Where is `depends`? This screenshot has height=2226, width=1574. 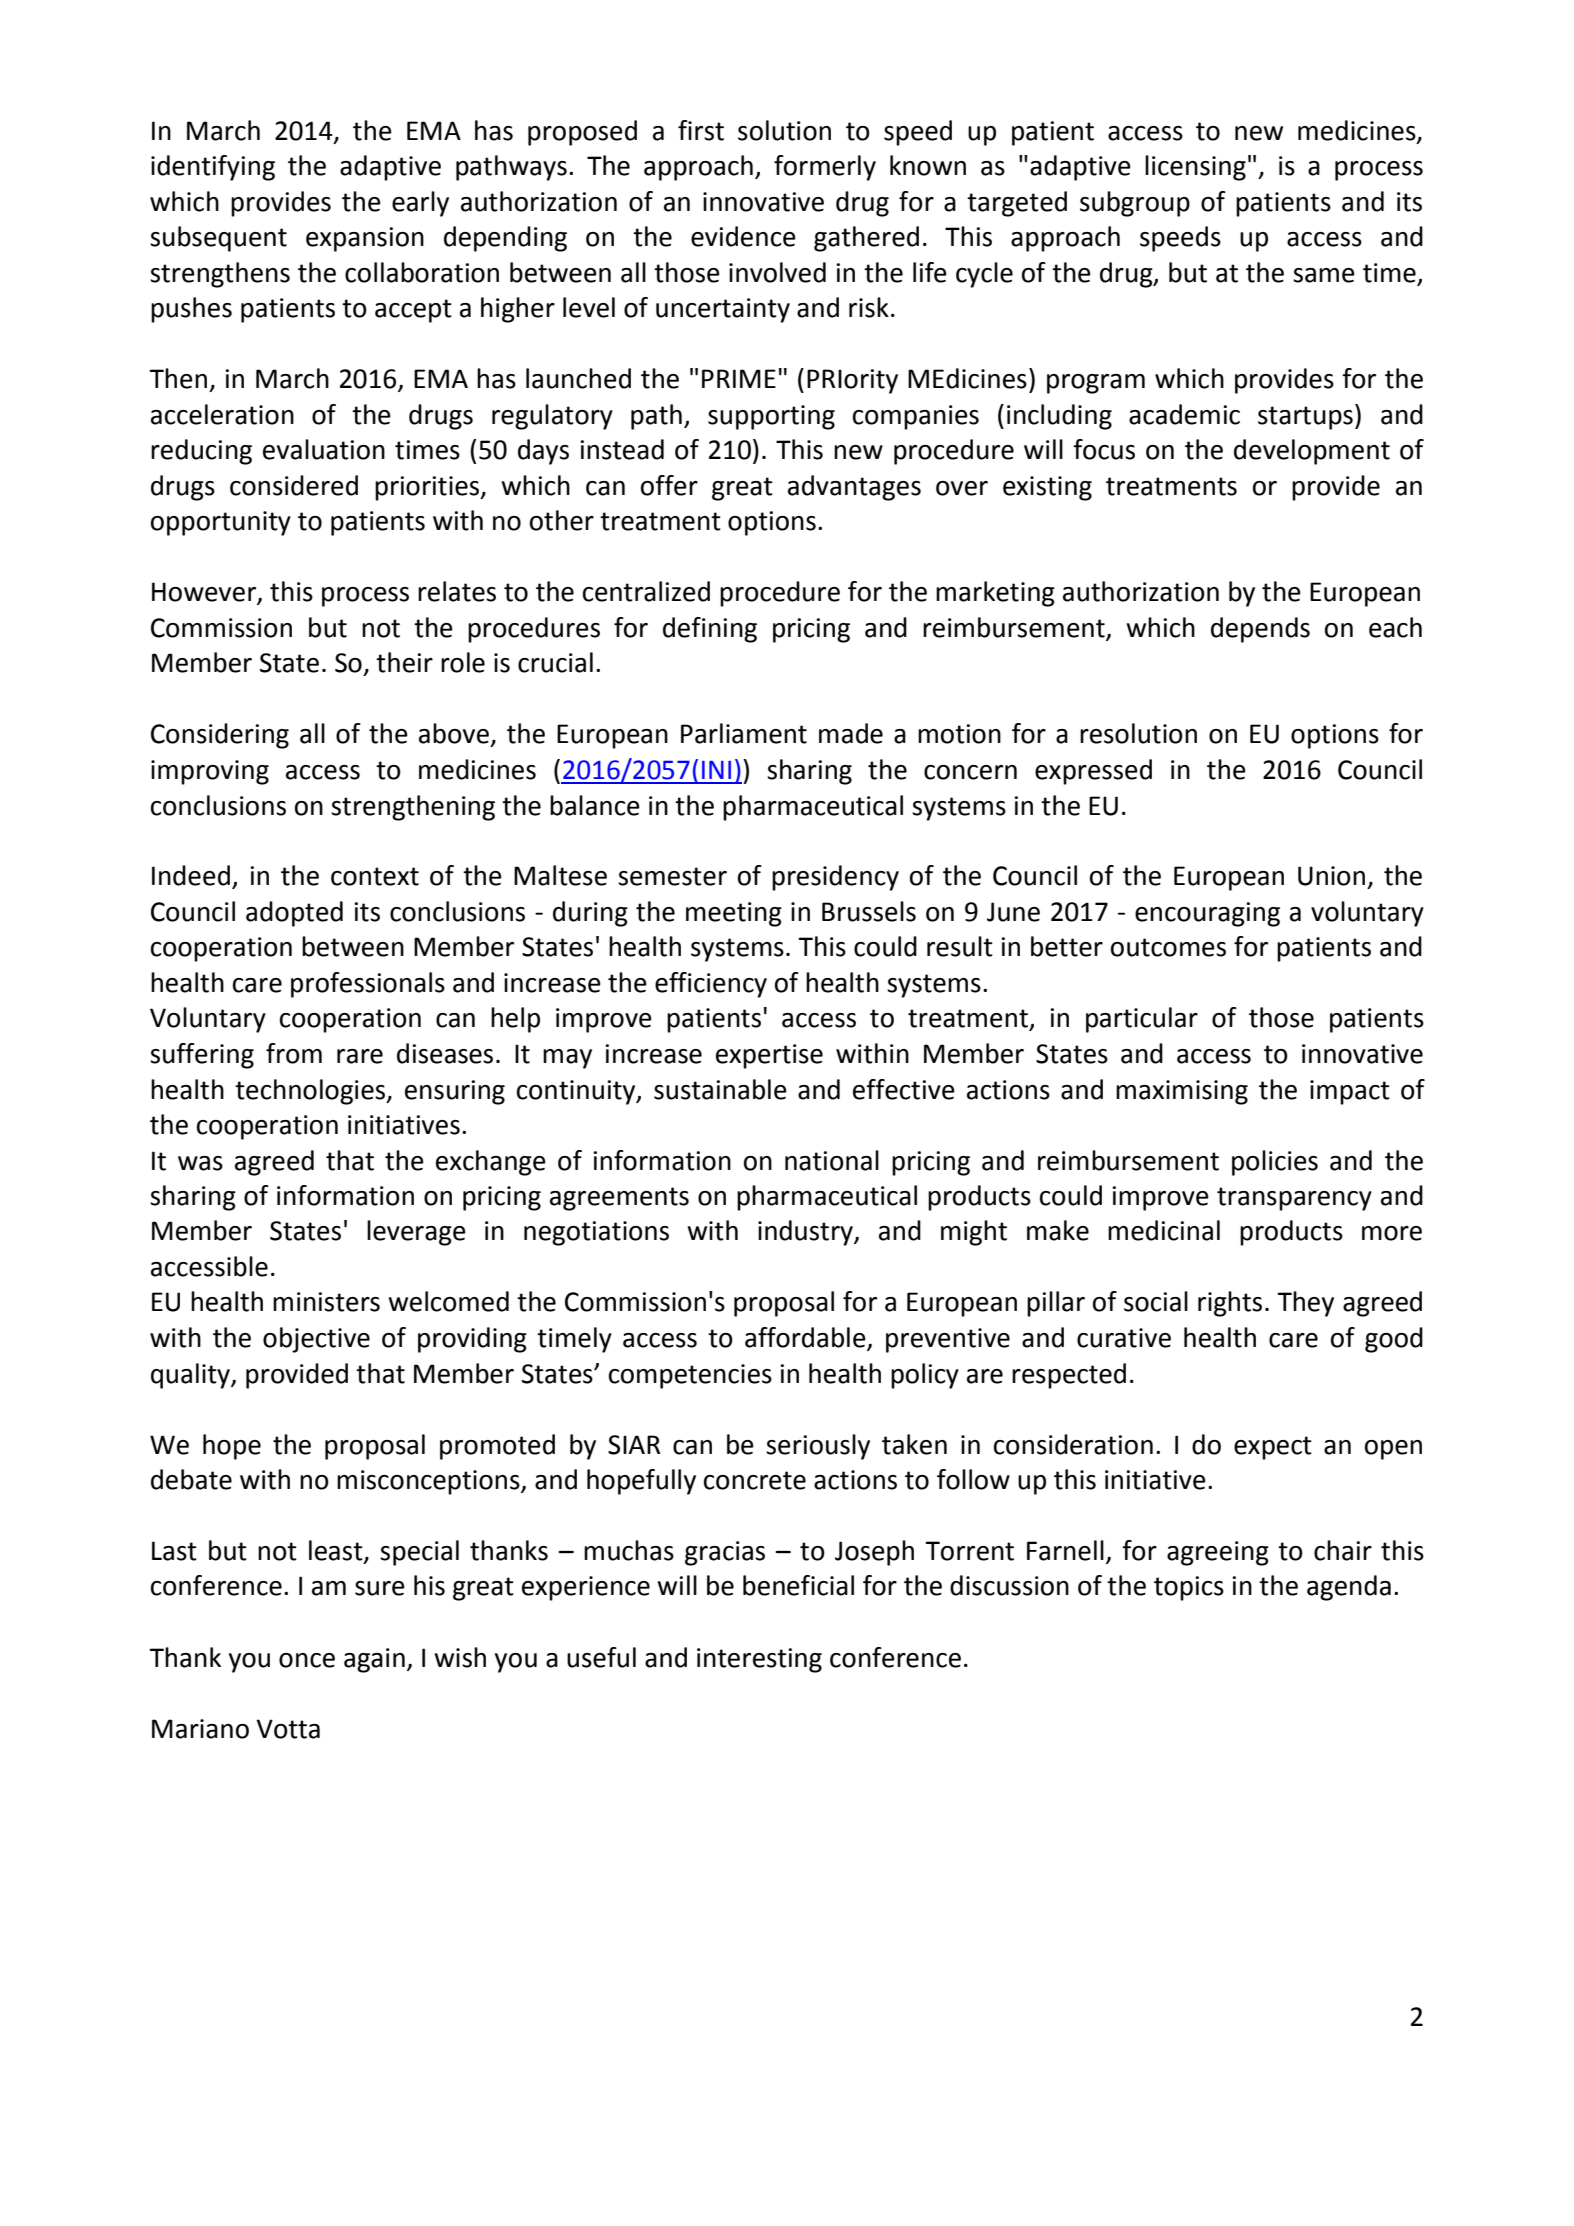 depends is located at coordinates (1260, 630).
